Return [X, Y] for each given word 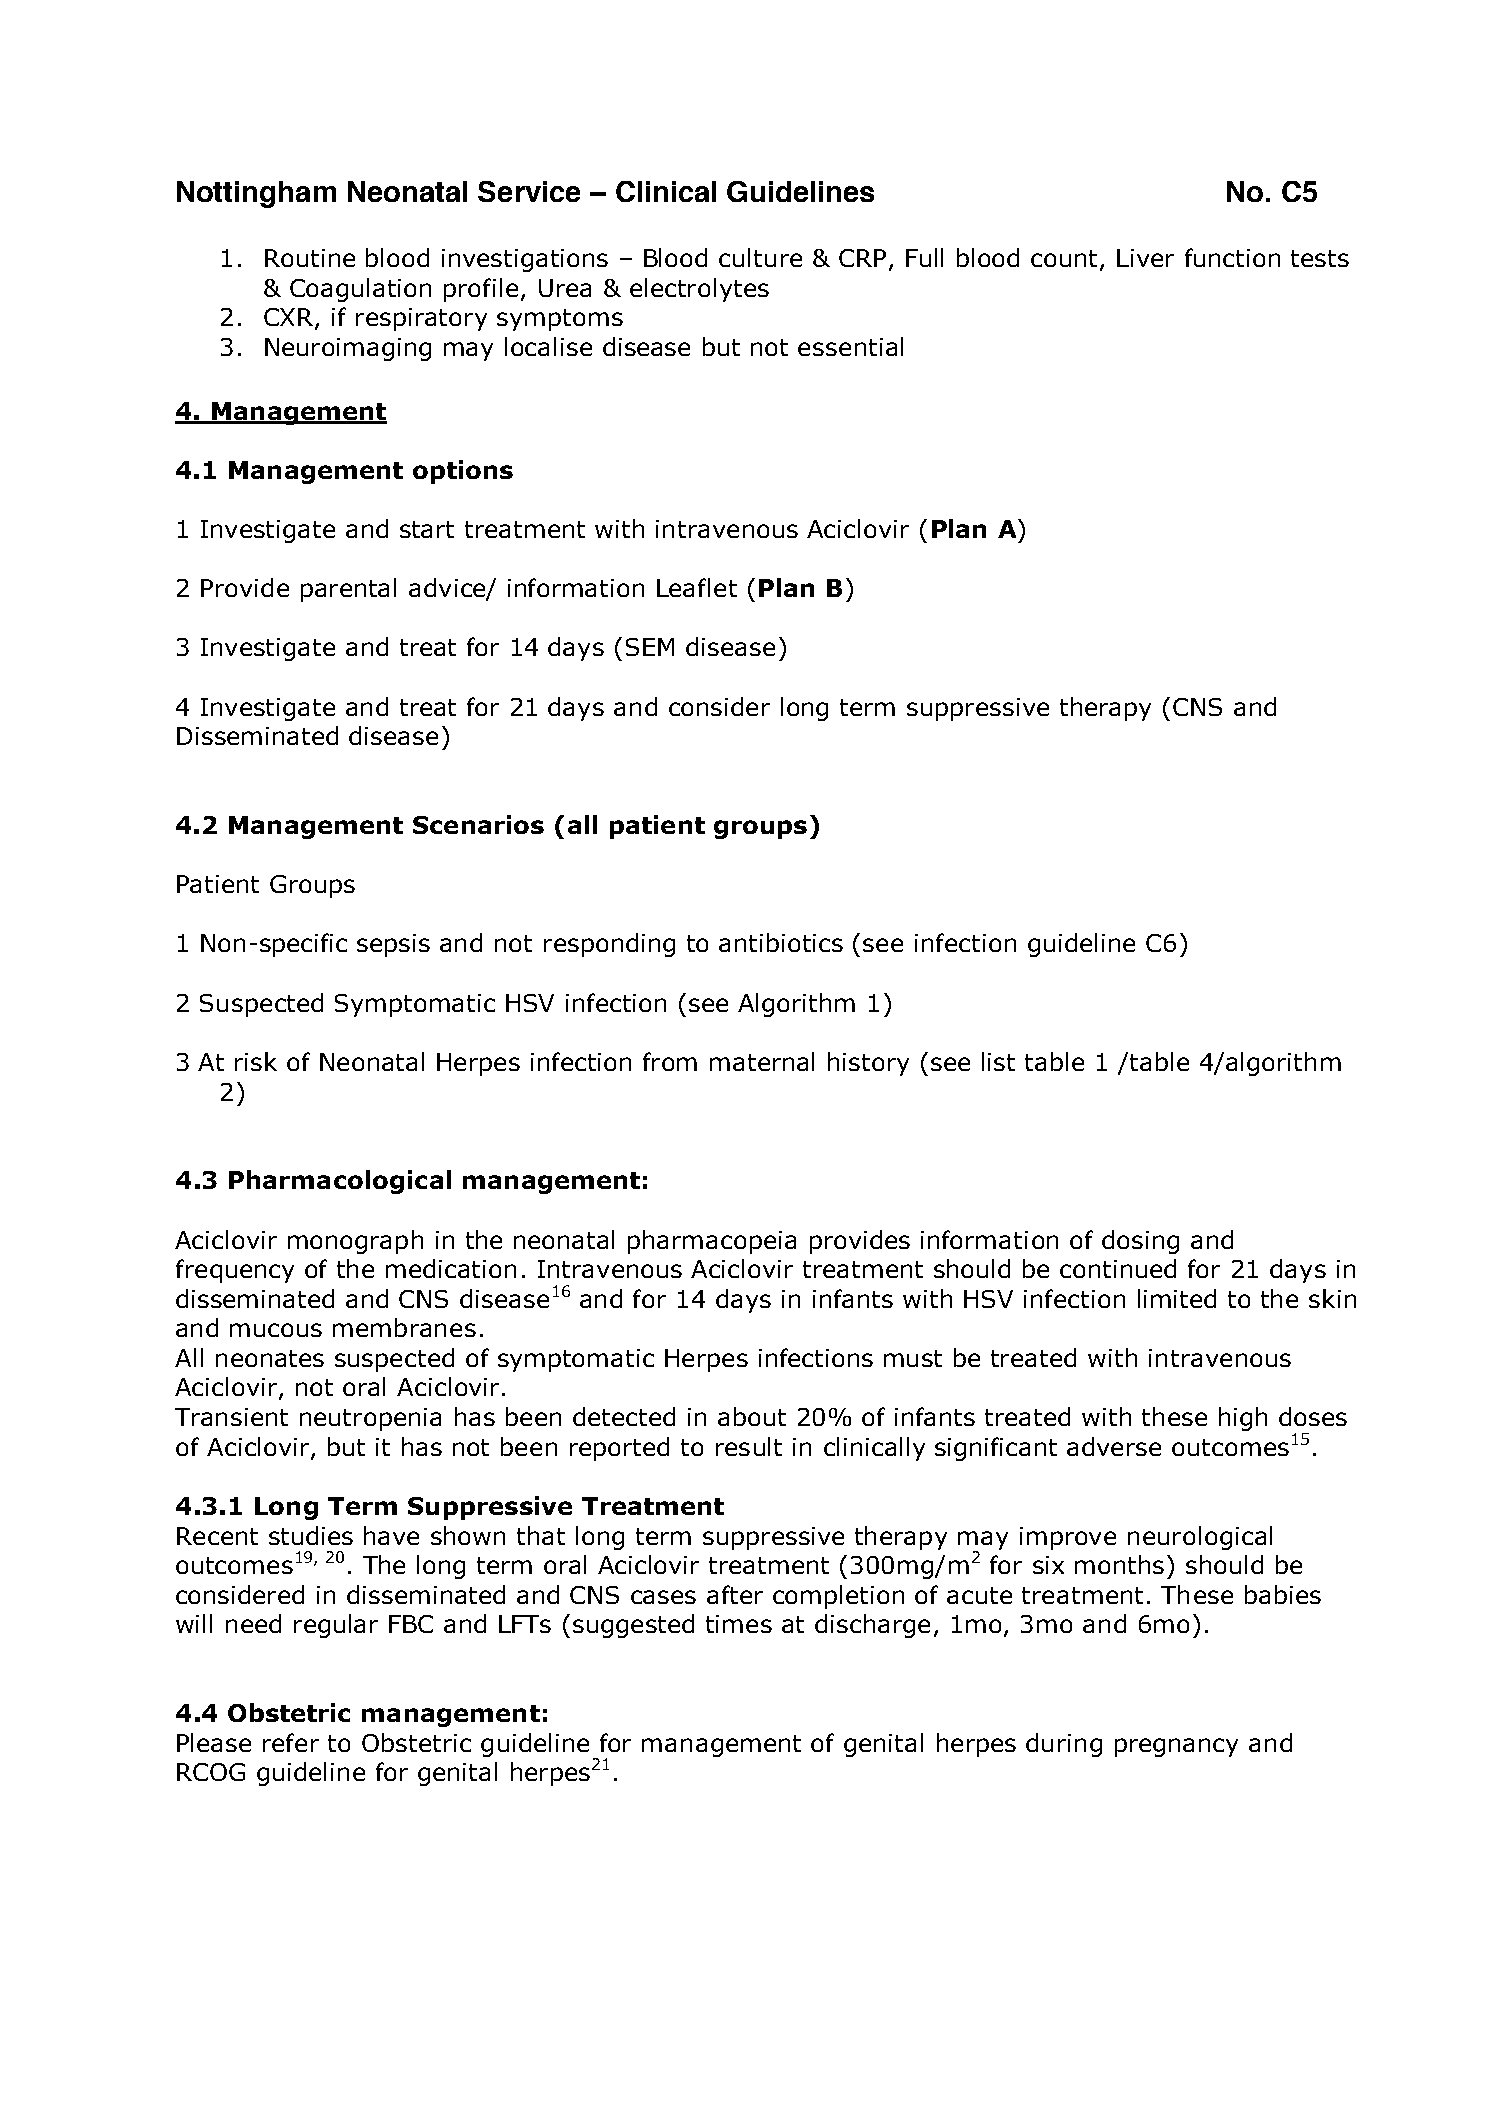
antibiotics [781, 942]
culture [760, 257]
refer [291, 1742]
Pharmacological [340, 1182]
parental [348, 590]
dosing [1140, 1242]
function [1232, 257]
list [998, 1061]
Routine [310, 258]
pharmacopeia [712, 1242]
